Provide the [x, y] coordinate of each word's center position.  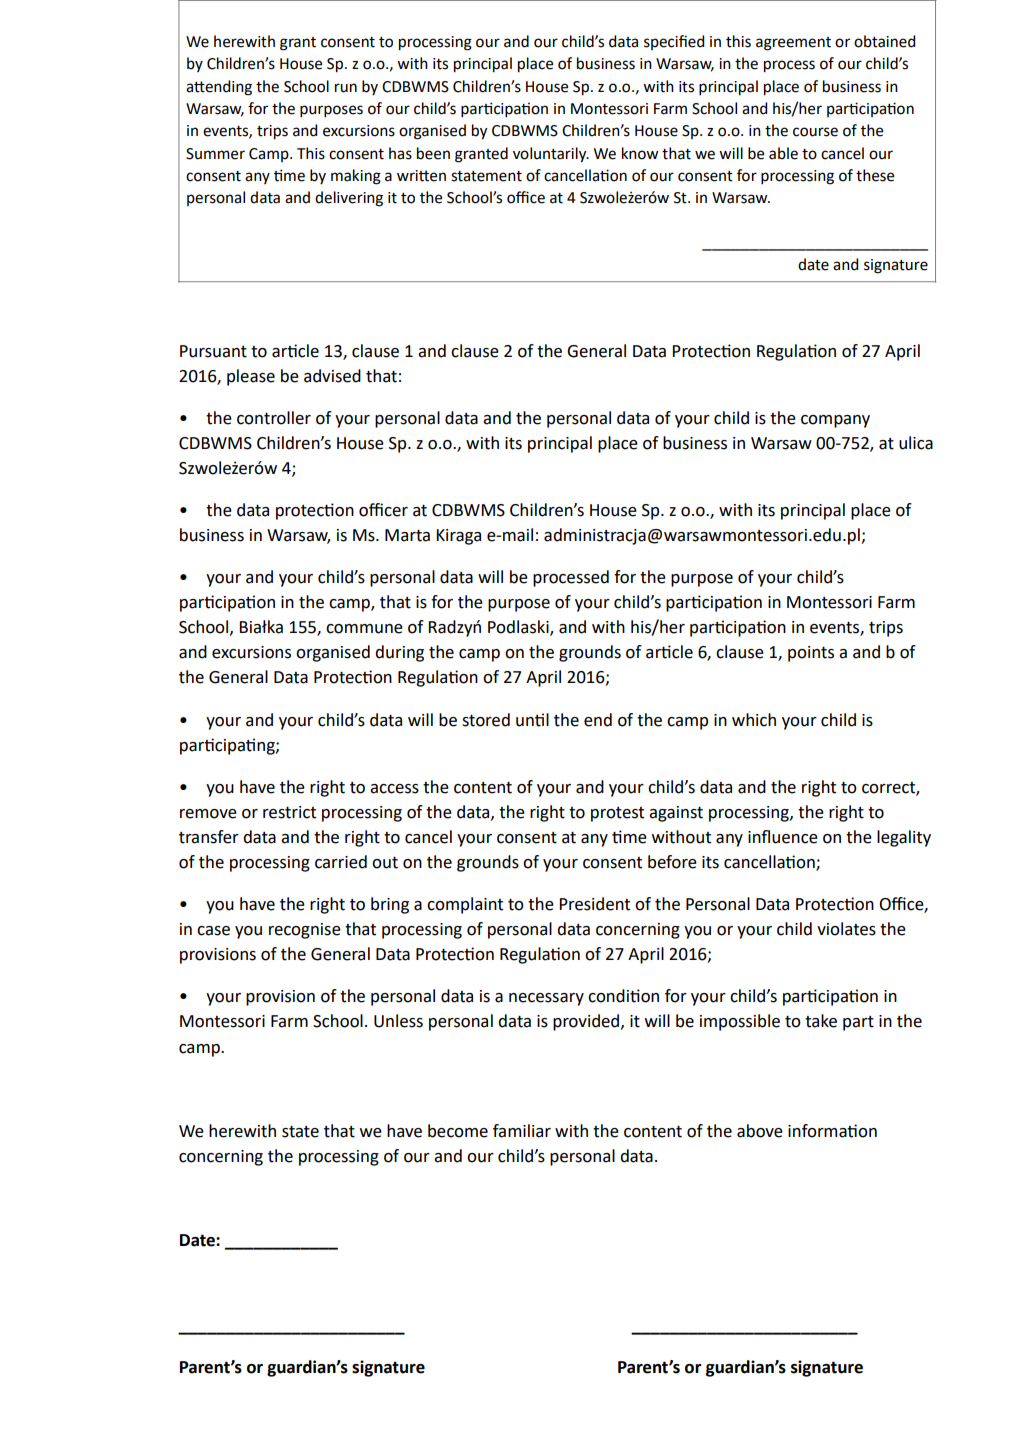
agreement [793, 44]
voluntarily [551, 155]
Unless [398, 1021]
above [760, 1131]
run [346, 88]
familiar [522, 1131]
